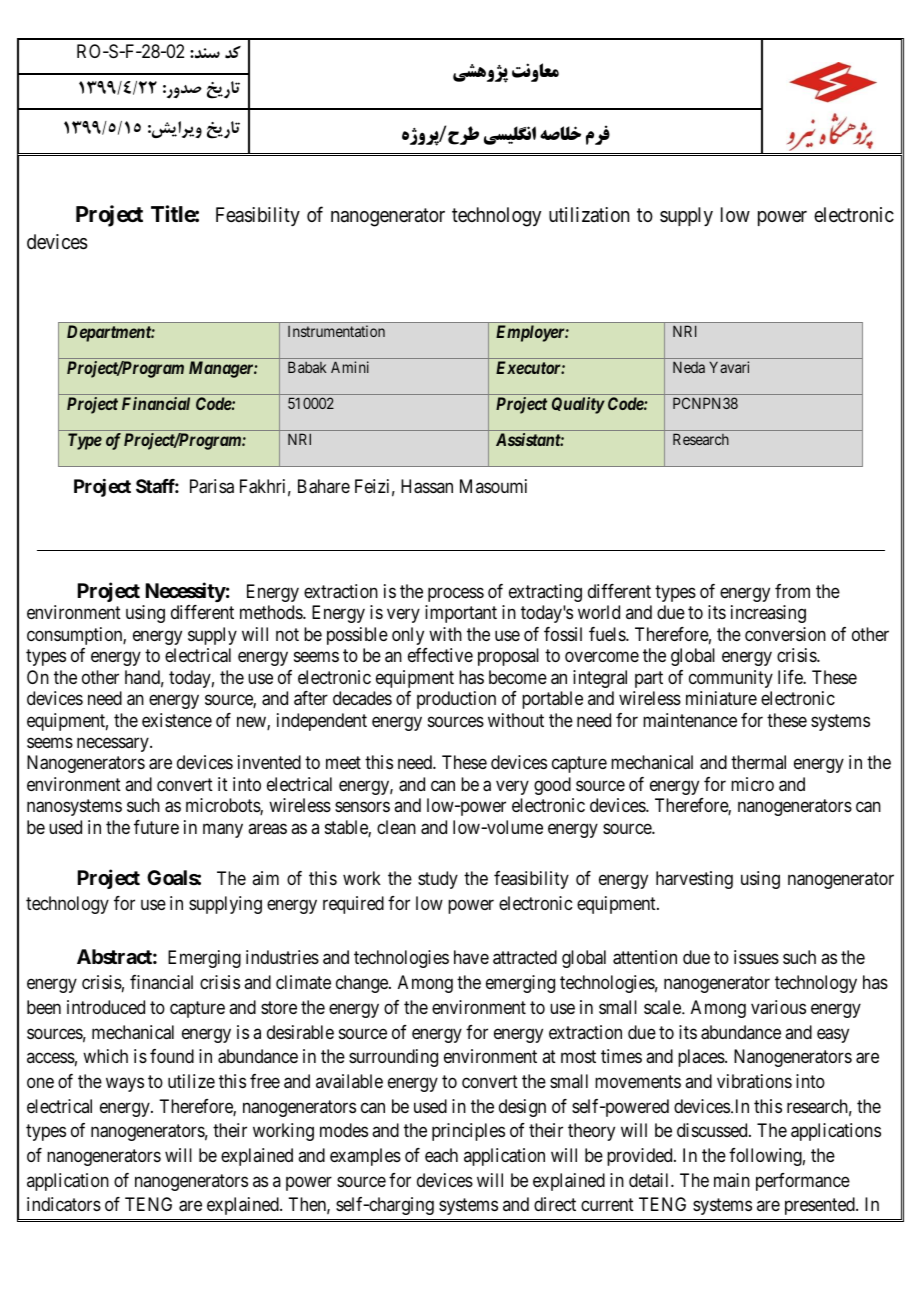 The width and height of the page is (924, 1308). I want to click on Neda, so click(689, 367).
